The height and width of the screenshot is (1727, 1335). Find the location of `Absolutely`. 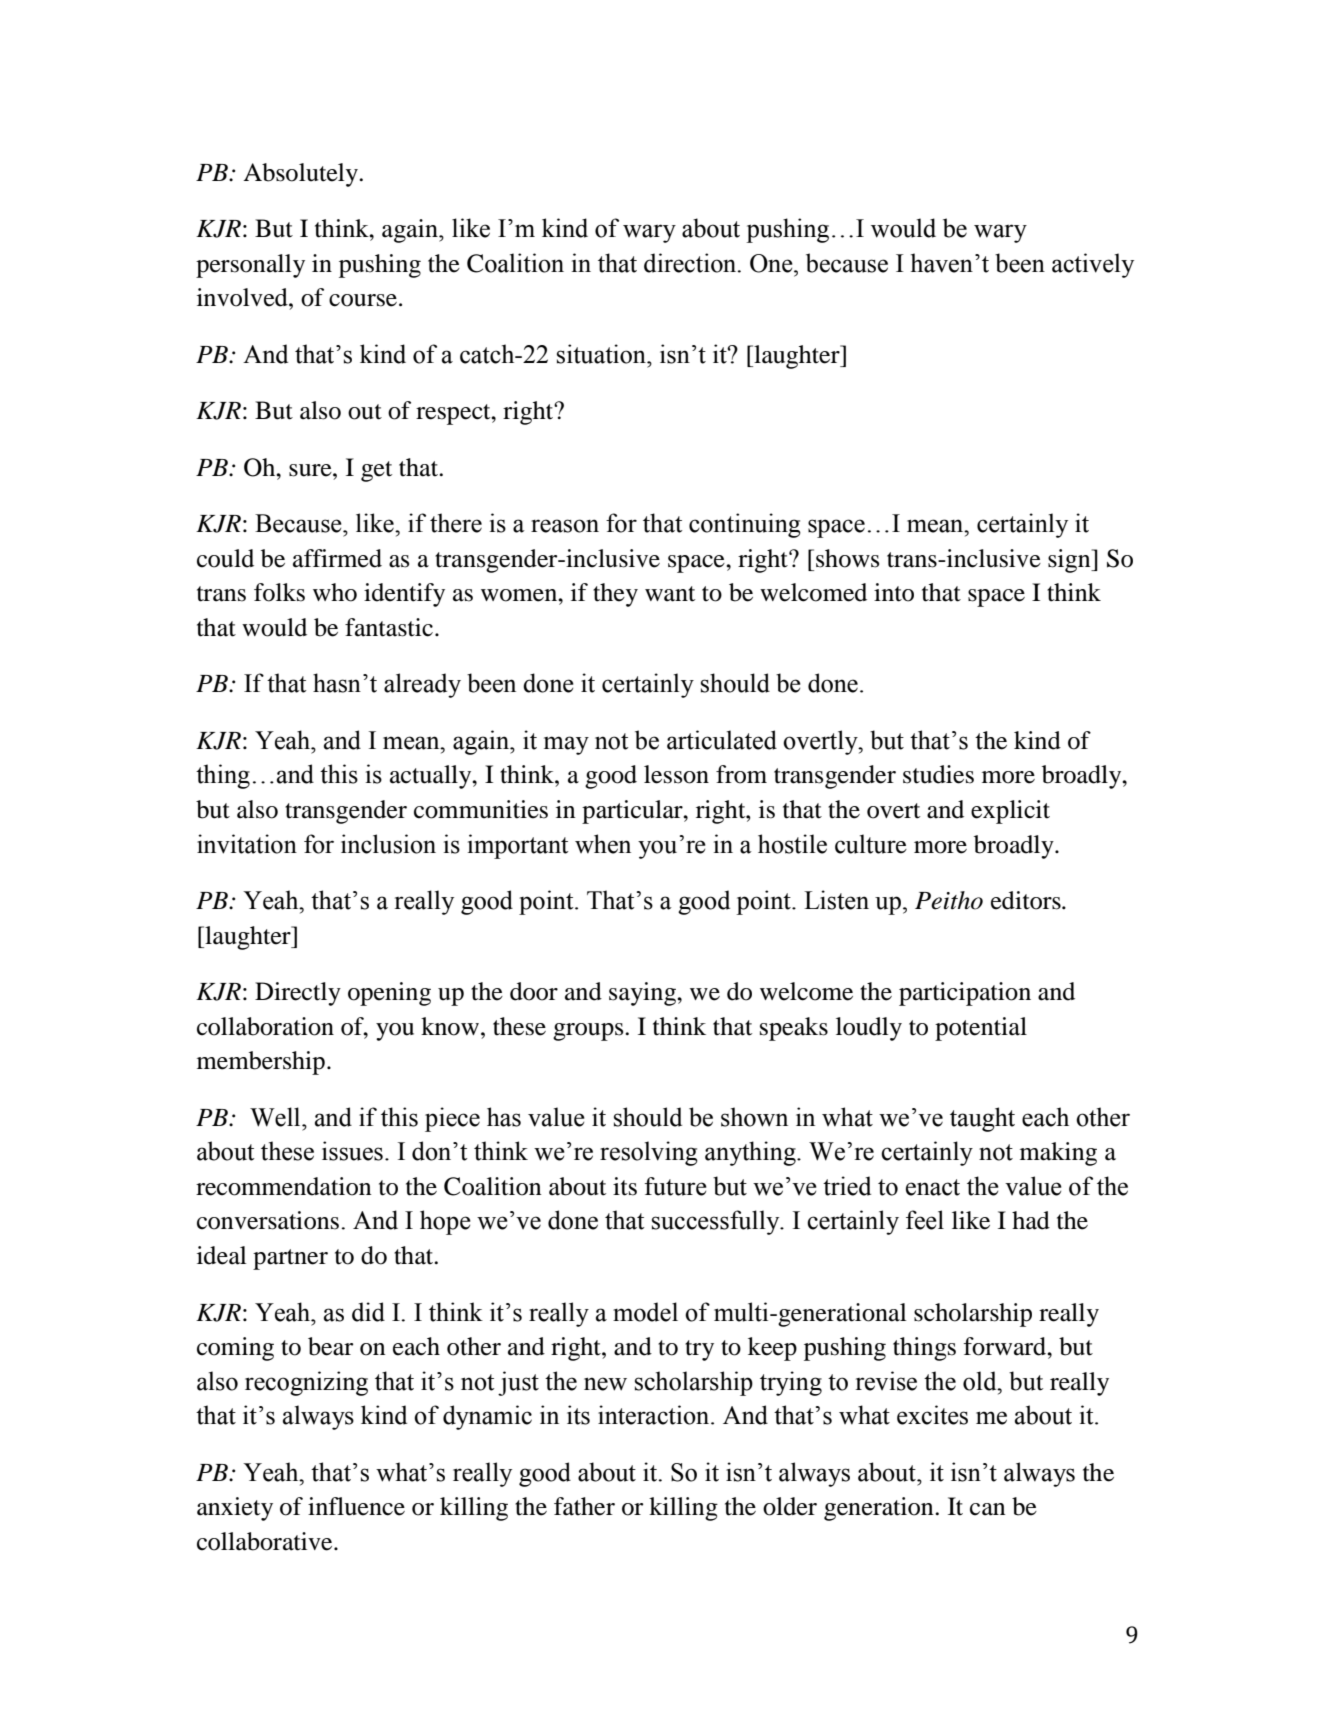

Absolutely is located at coordinates (301, 175).
